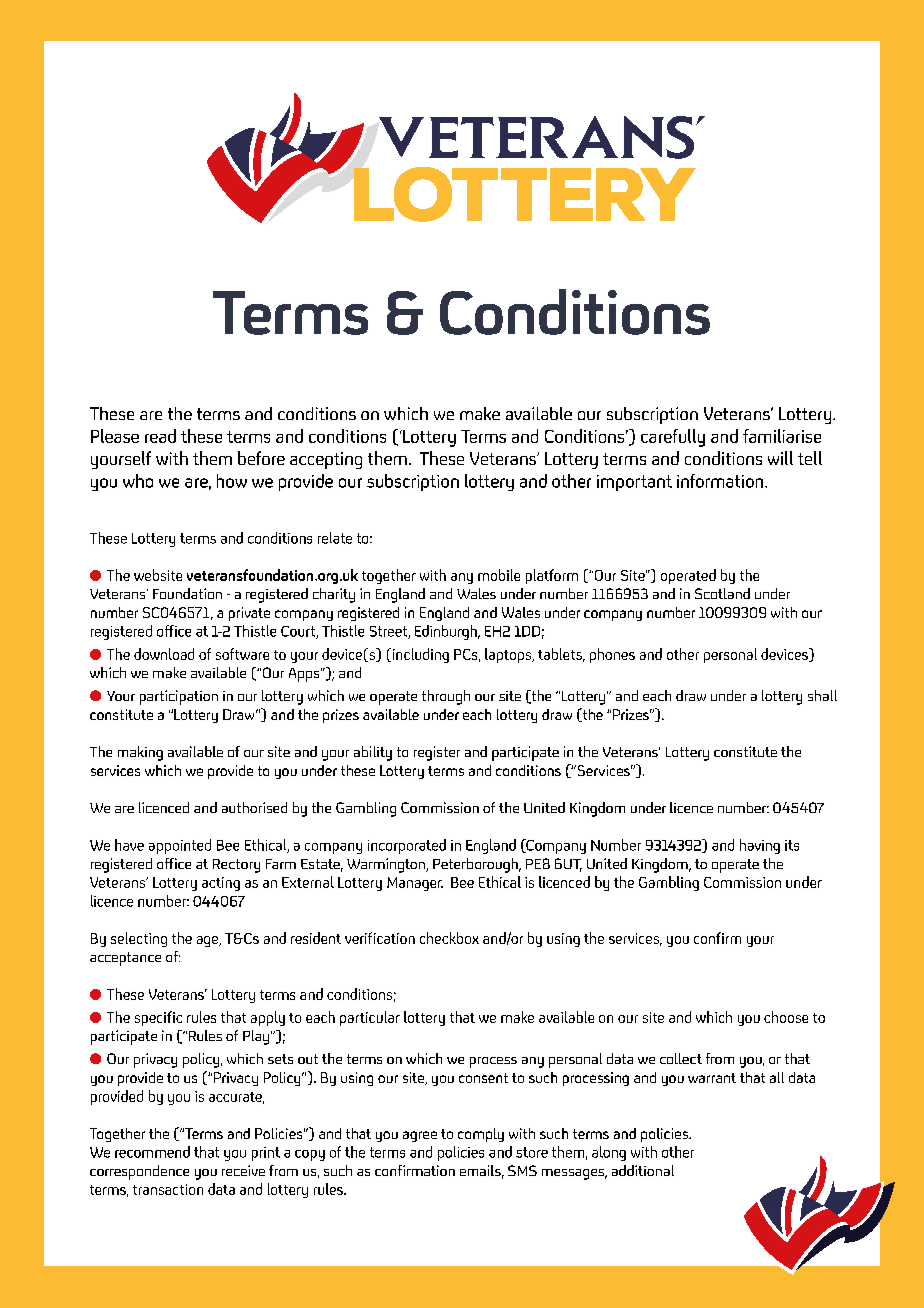 The height and width of the document is (1308, 924). What do you see at coordinates (254, 807) in the document?
I see `authorised` at bounding box center [254, 807].
